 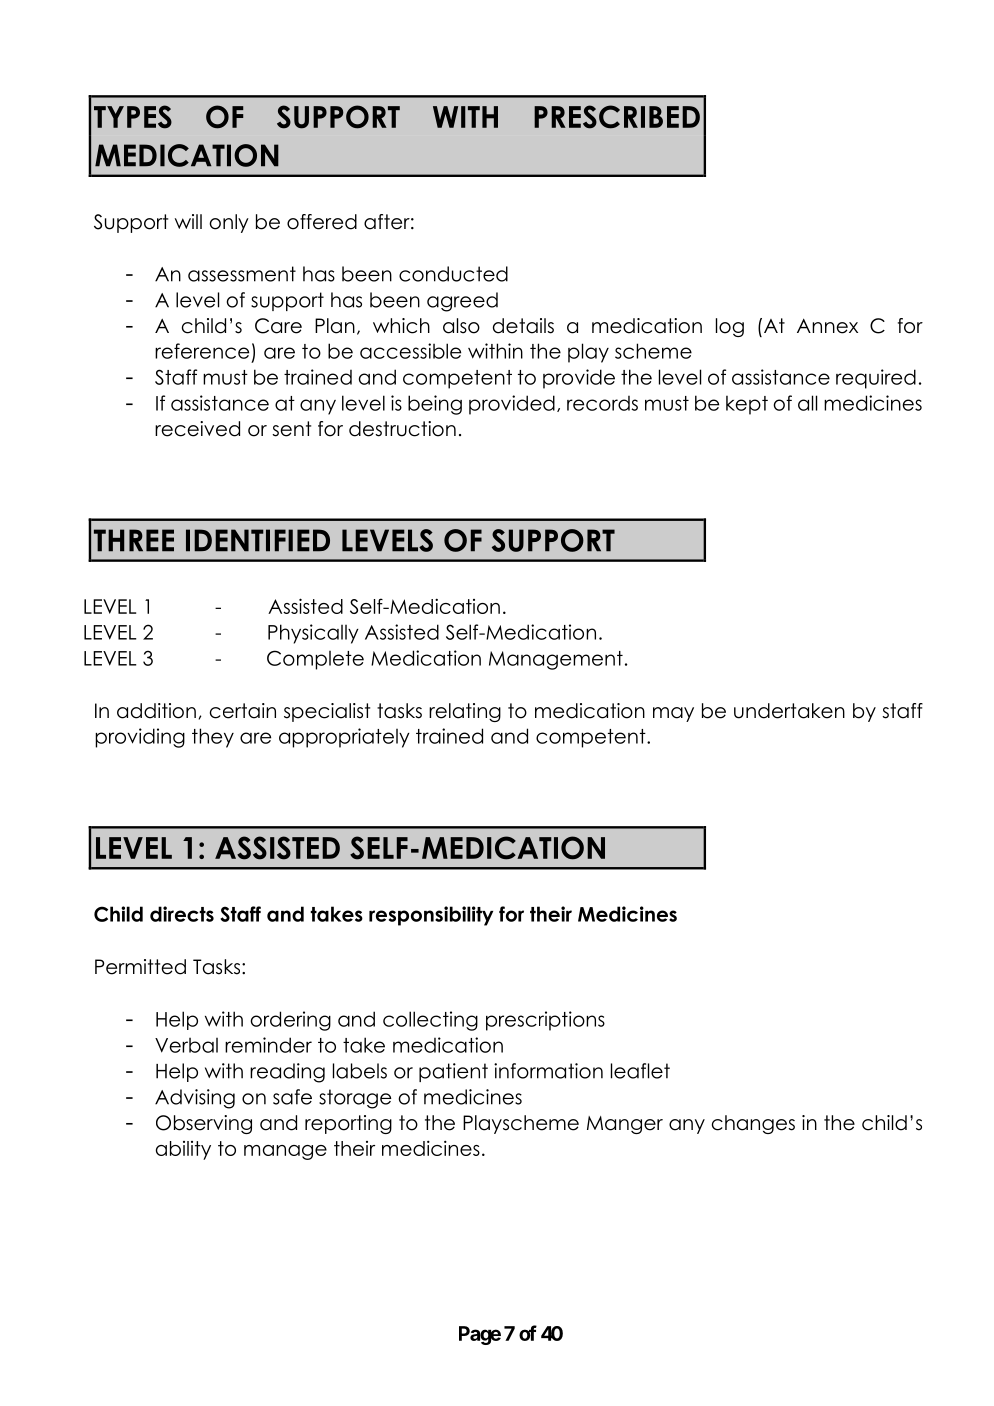 What do you see at coordinates (435, 405) in the image?
I see `being` at bounding box center [435, 405].
